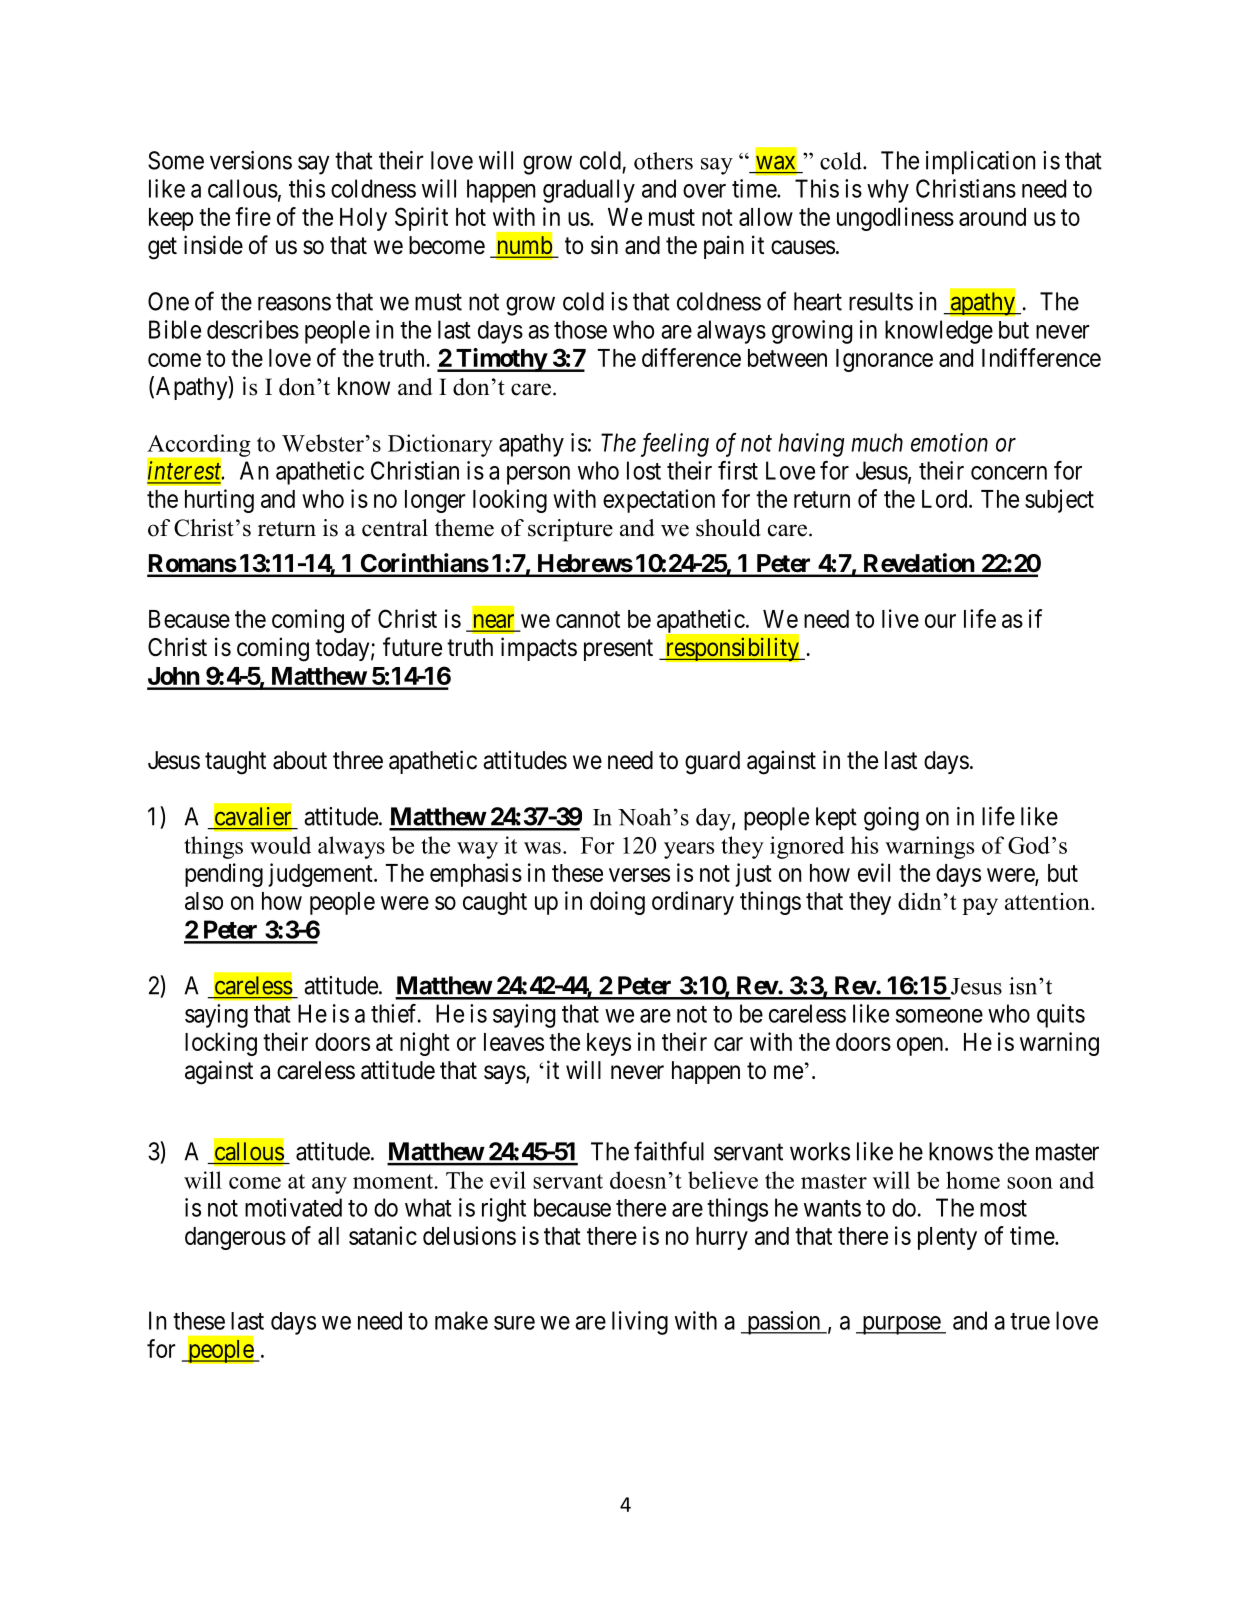 This screenshot has width=1251, height=1619. I want to click on going, so click(891, 819).
